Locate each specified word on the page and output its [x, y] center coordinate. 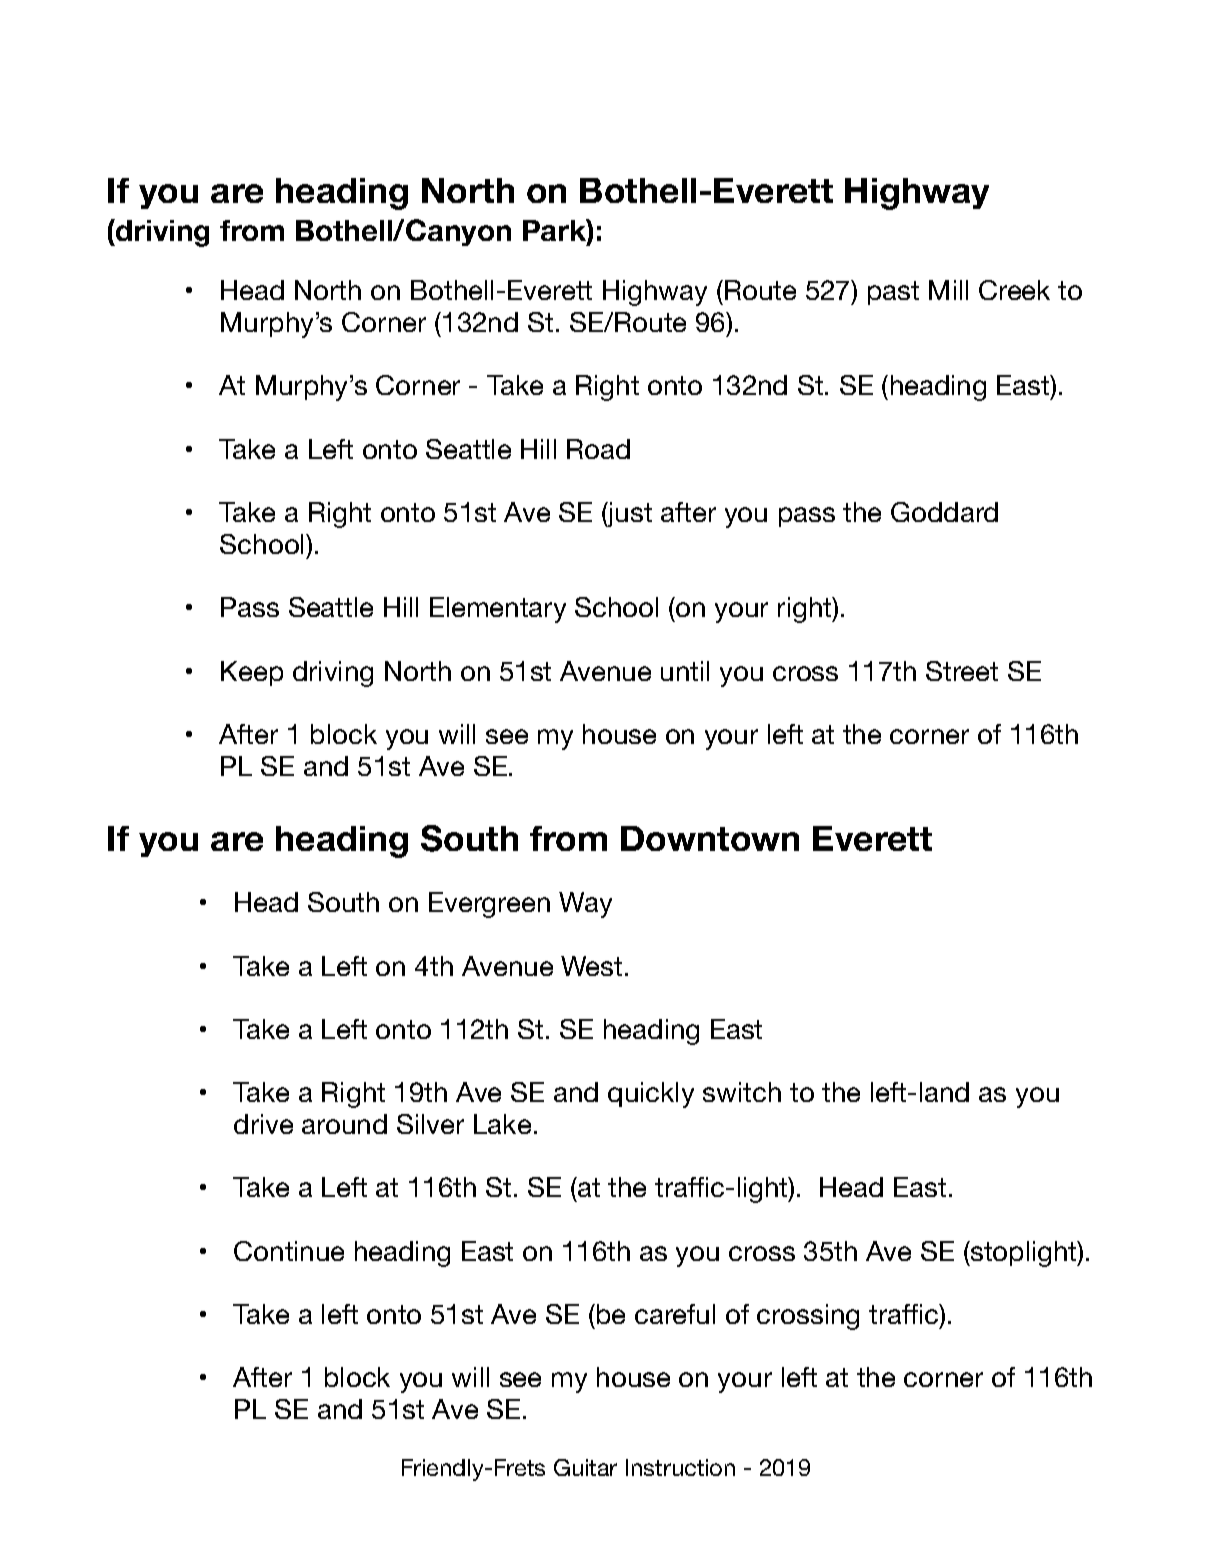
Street [962, 671]
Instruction [680, 1467]
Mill [948, 290]
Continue [289, 1251]
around [344, 1124]
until [685, 671]
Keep [252, 673]
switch [742, 1092]
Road [598, 449]
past [893, 293]
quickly [651, 1095]
